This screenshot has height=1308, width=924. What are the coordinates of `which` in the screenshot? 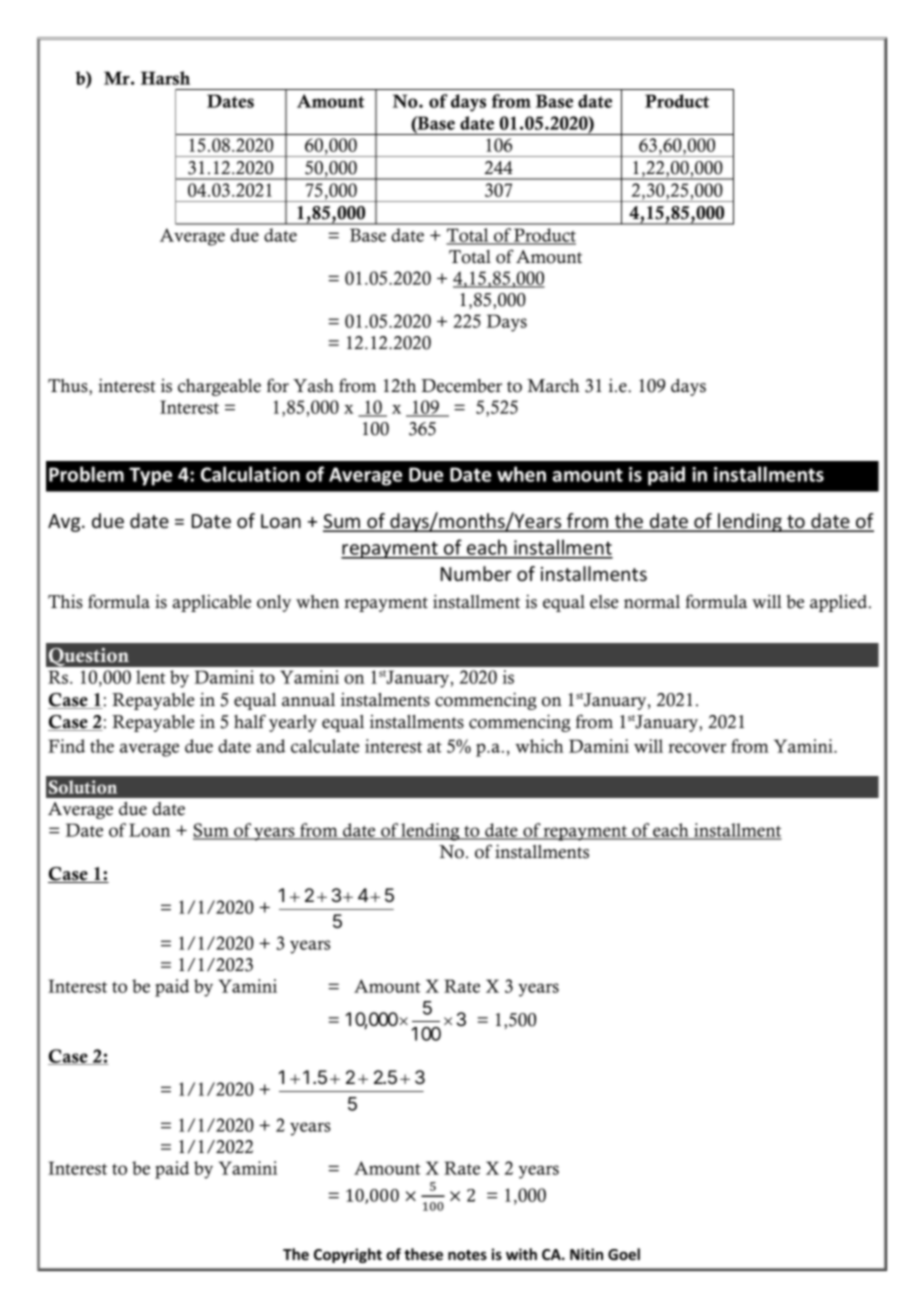 It's located at (539, 746).
